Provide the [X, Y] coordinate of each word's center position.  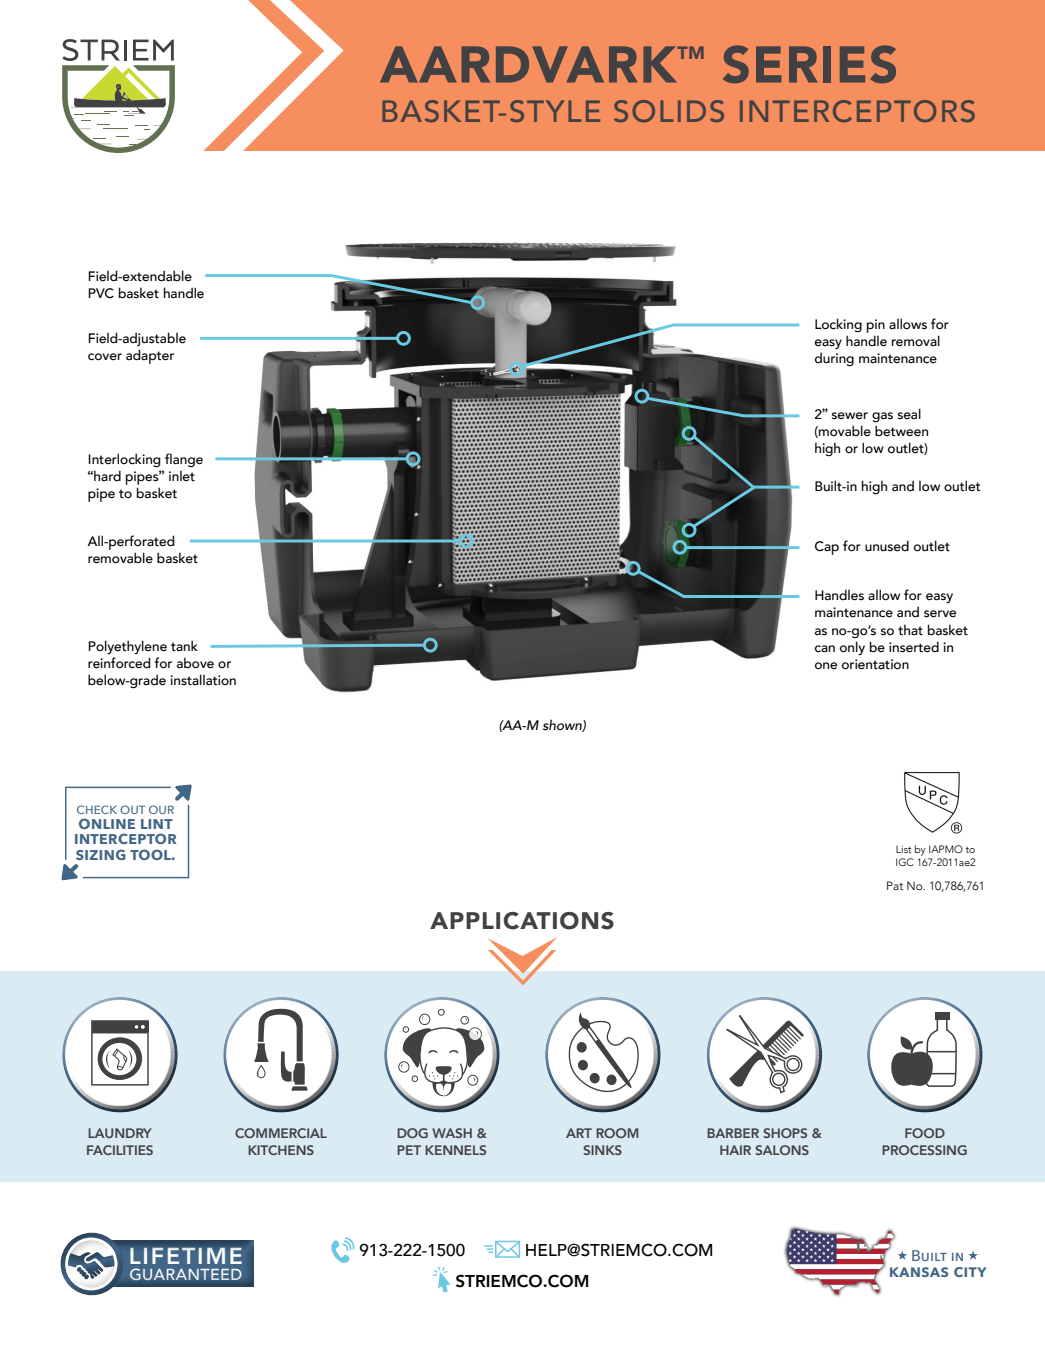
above [195, 663]
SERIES [809, 64]
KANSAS [919, 1272]
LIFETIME [186, 1256]
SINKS [602, 1150]
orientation [875, 664]
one [826, 666]
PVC [101, 293]
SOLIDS [669, 111]
